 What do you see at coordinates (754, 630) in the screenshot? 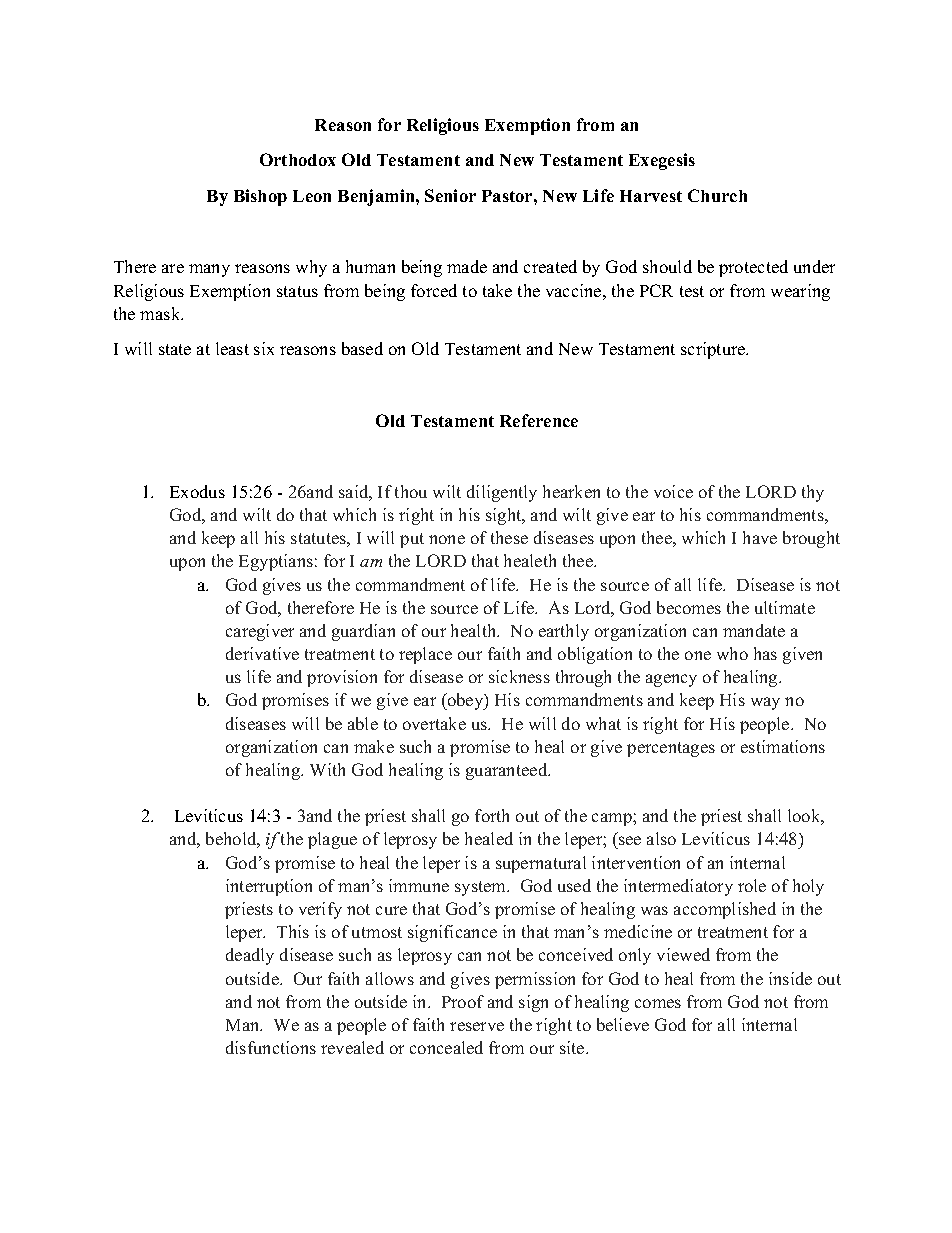
I see `mandate` at bounding box center [754, 630].
